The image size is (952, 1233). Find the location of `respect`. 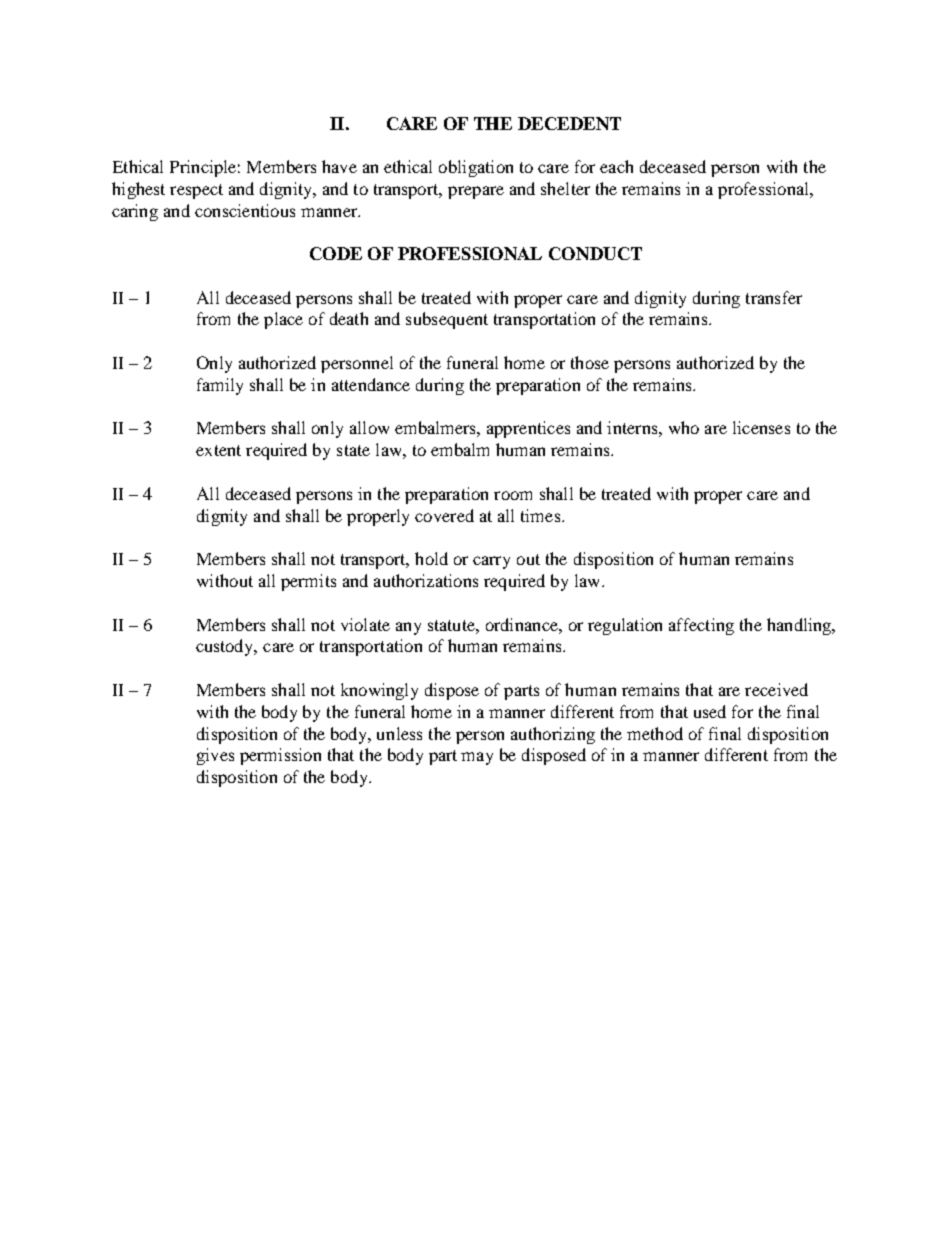

respect is located at coordinates (196, 191).
